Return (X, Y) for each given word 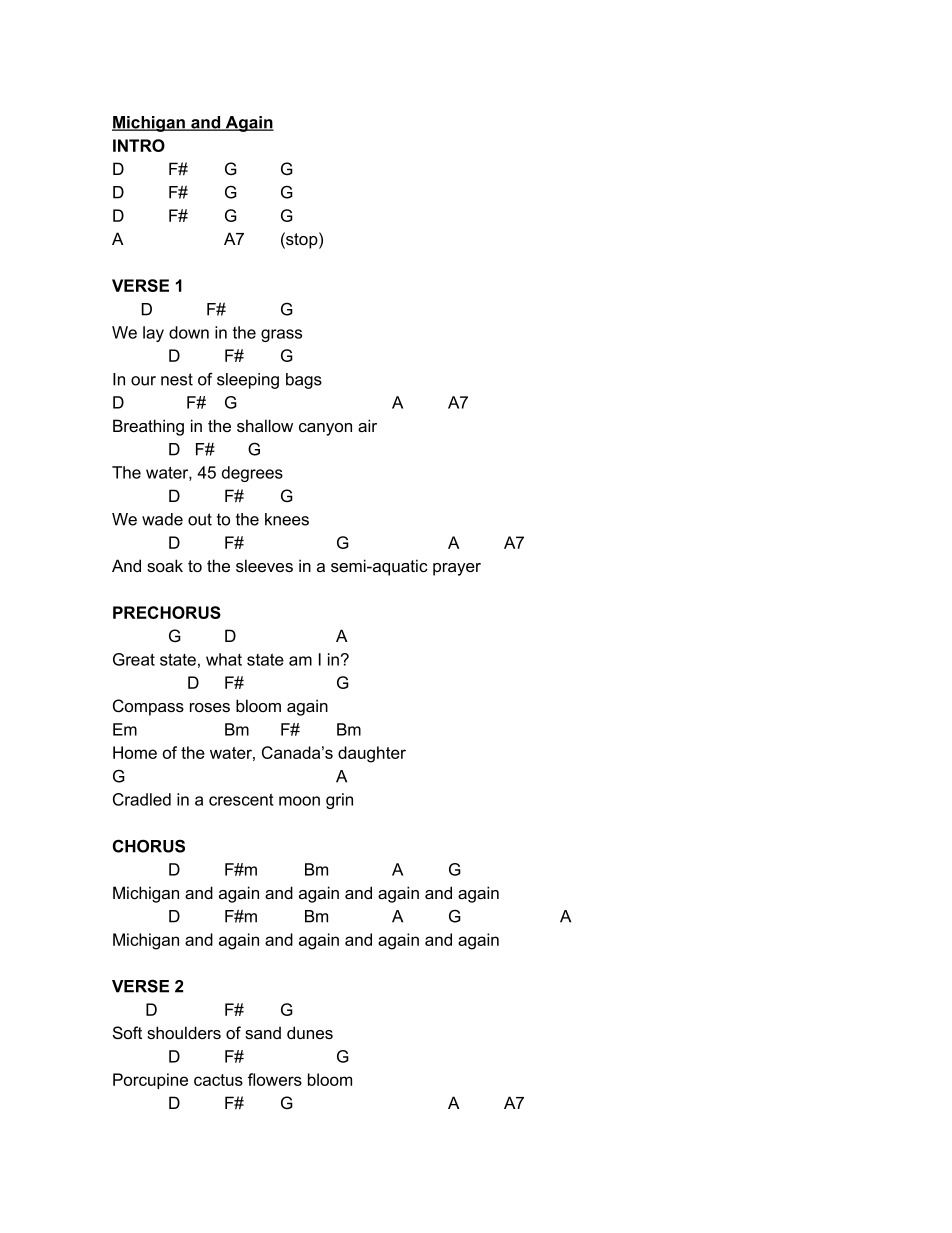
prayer (457, 569)
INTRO (139, 145)
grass (281, 335)
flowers (275, 1079)
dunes (310, 1032)
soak (165, 565)
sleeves (264, 565)
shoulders (184, 1032)
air (367, 425)
